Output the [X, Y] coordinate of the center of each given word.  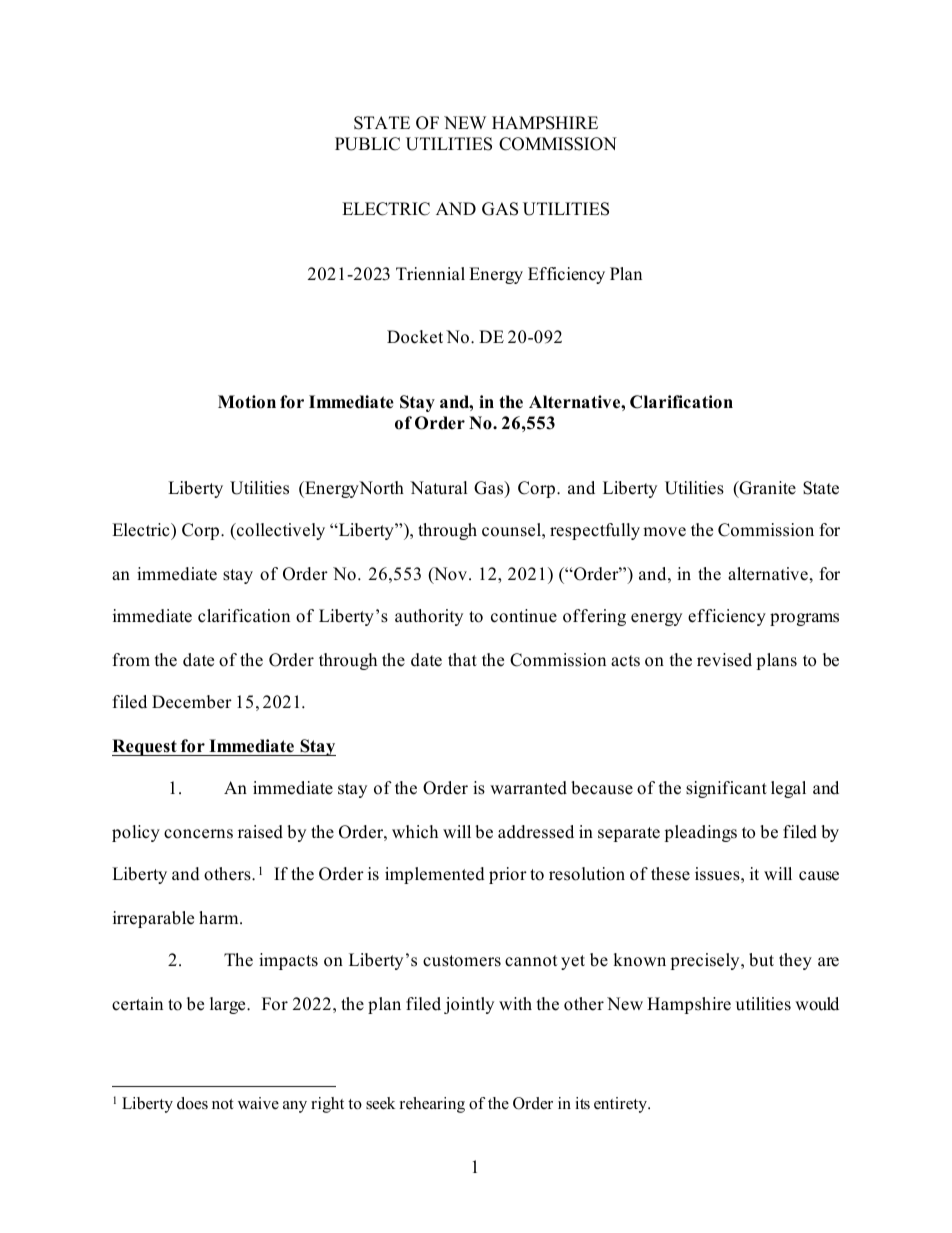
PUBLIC [367, 144]
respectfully [595, 531]
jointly [469, 1005]
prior [508, 875]
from [131, 660]
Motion [247, 402]
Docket [415, 337]
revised [724, 660]
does [192, 1103]
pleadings [700, 833]
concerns [198, 834]
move [664, 532]
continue [524, 616]
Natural [439, 488]
